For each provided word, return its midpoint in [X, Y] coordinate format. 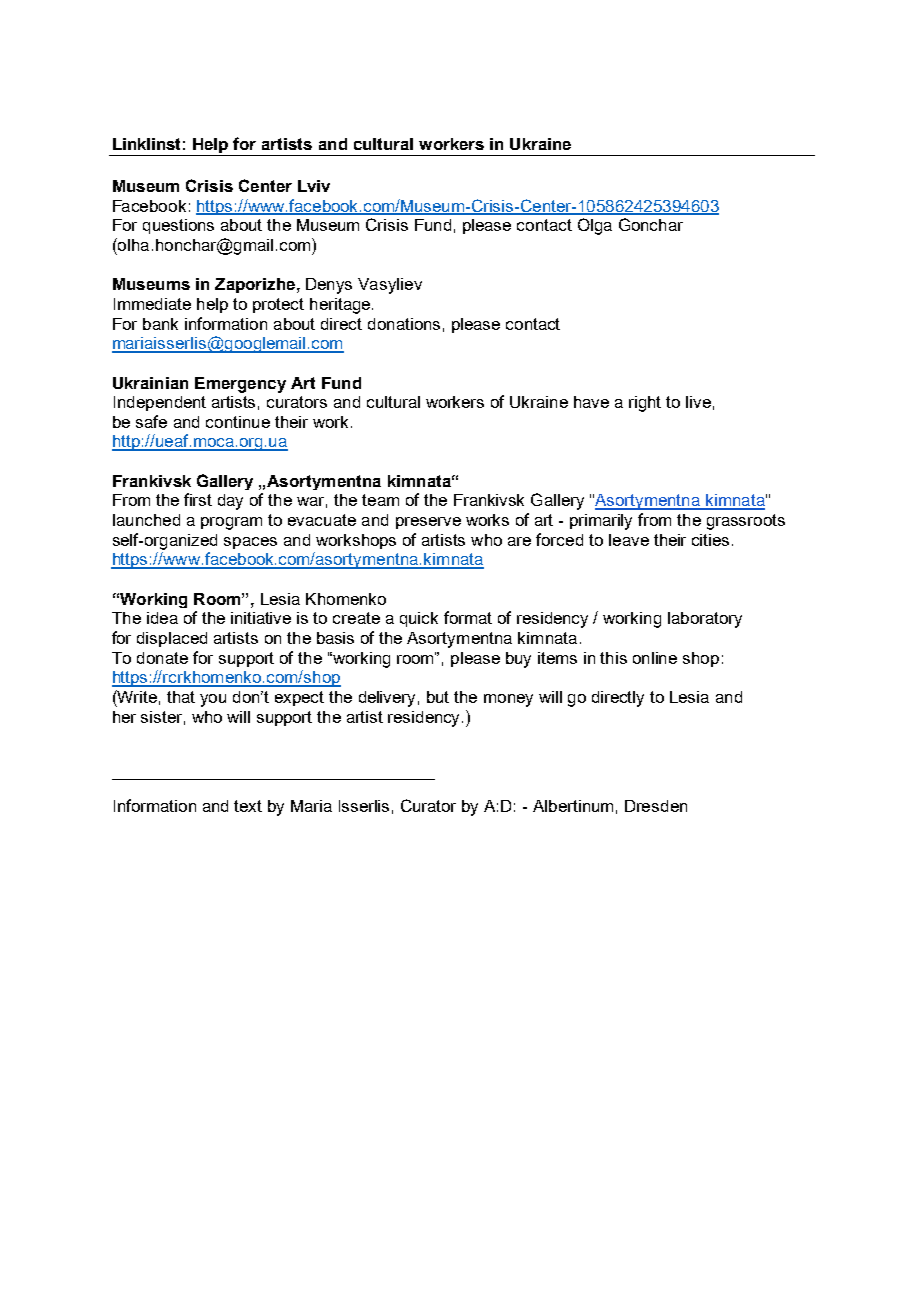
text [248, 806]
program [231, 523]
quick [419, 619]
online [655, 658]
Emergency [240, 385]
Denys [329, 286]
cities [710, 540]
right [645, 404]
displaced [172, 639]
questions [178, 226]
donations [404, 324]
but [438, 697]
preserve [428, 523]
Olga [595, 226]
